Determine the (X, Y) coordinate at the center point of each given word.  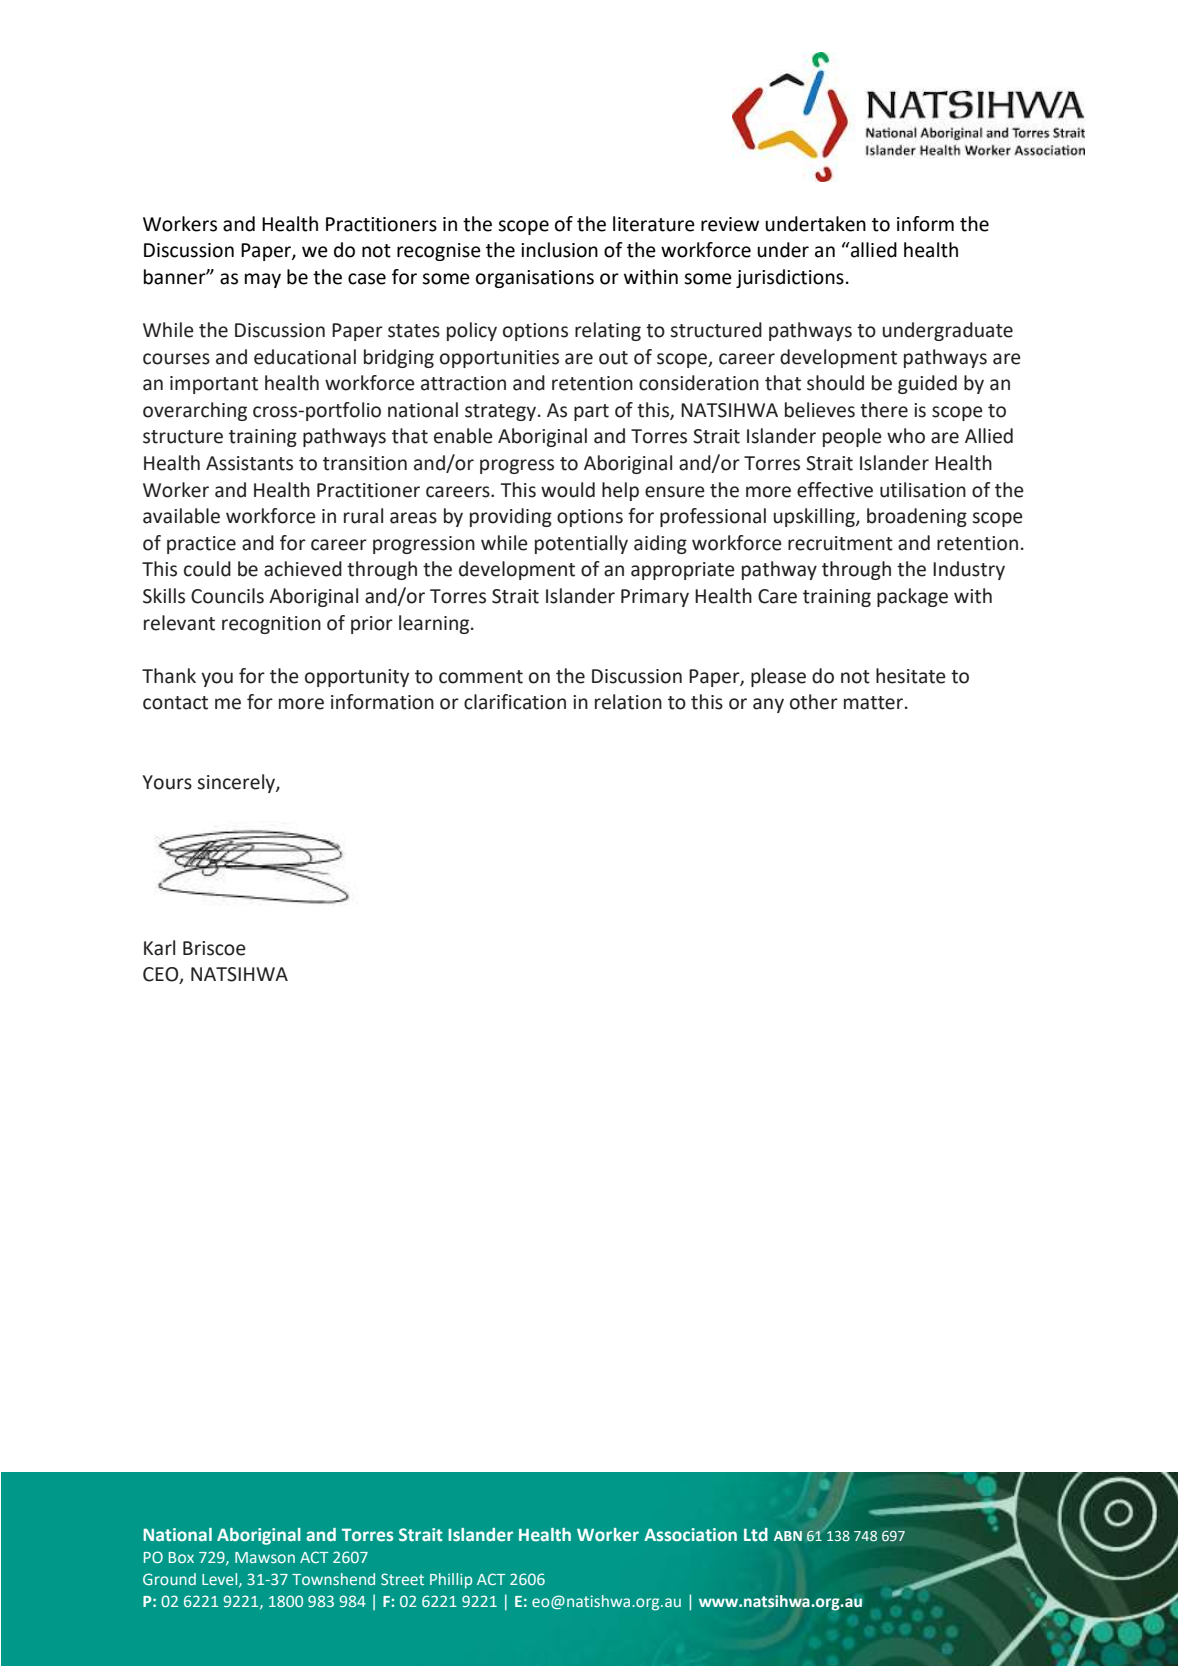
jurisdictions (790, 278)
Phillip (451, 1580)
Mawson (265, 1557)
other (814, 702)
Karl (159, 948)
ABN (788, 1536)
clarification (515, 702)
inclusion (559, 250)
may (263, 280)
